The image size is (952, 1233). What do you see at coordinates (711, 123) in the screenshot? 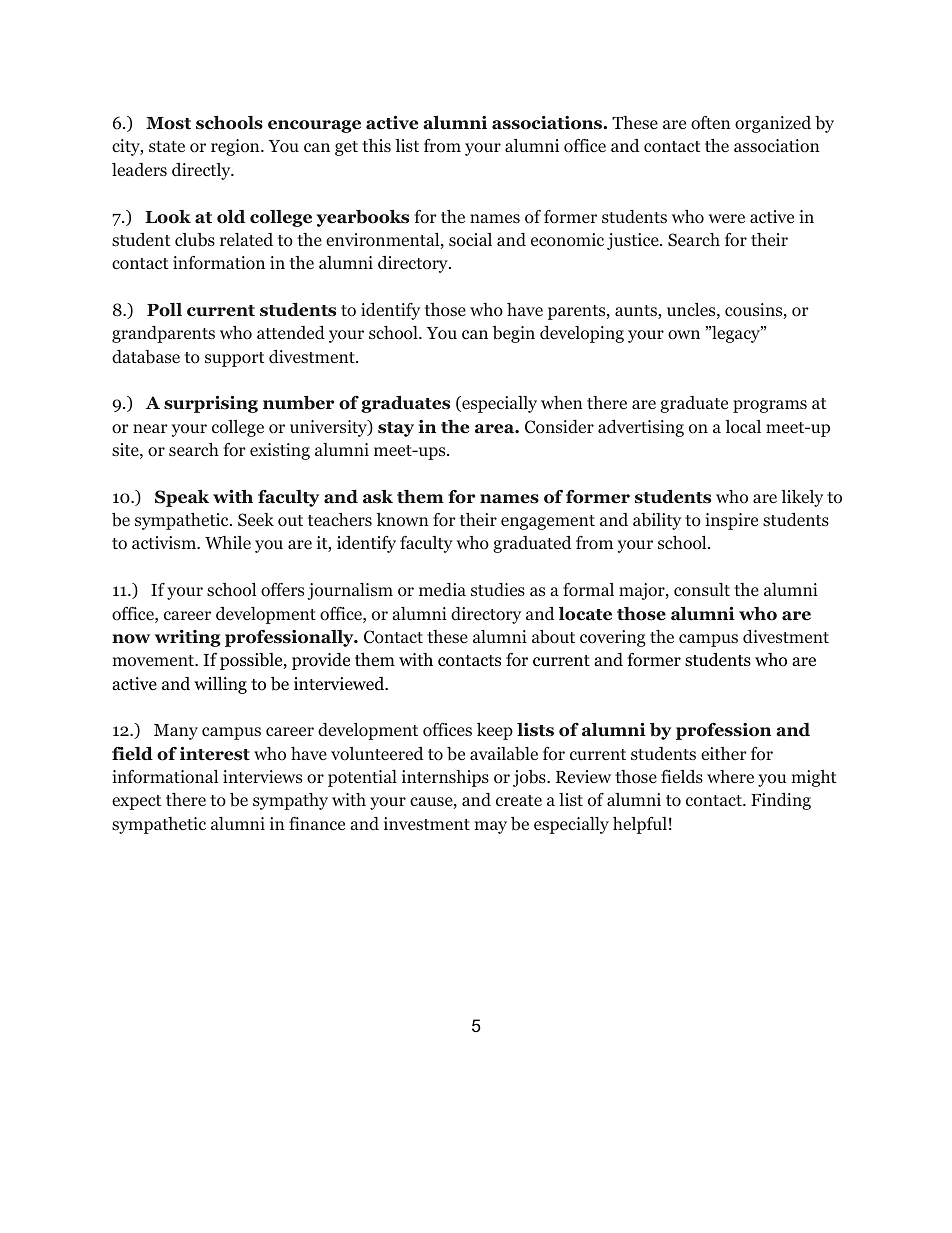
I see `often` at bounding box center [711, 123].
